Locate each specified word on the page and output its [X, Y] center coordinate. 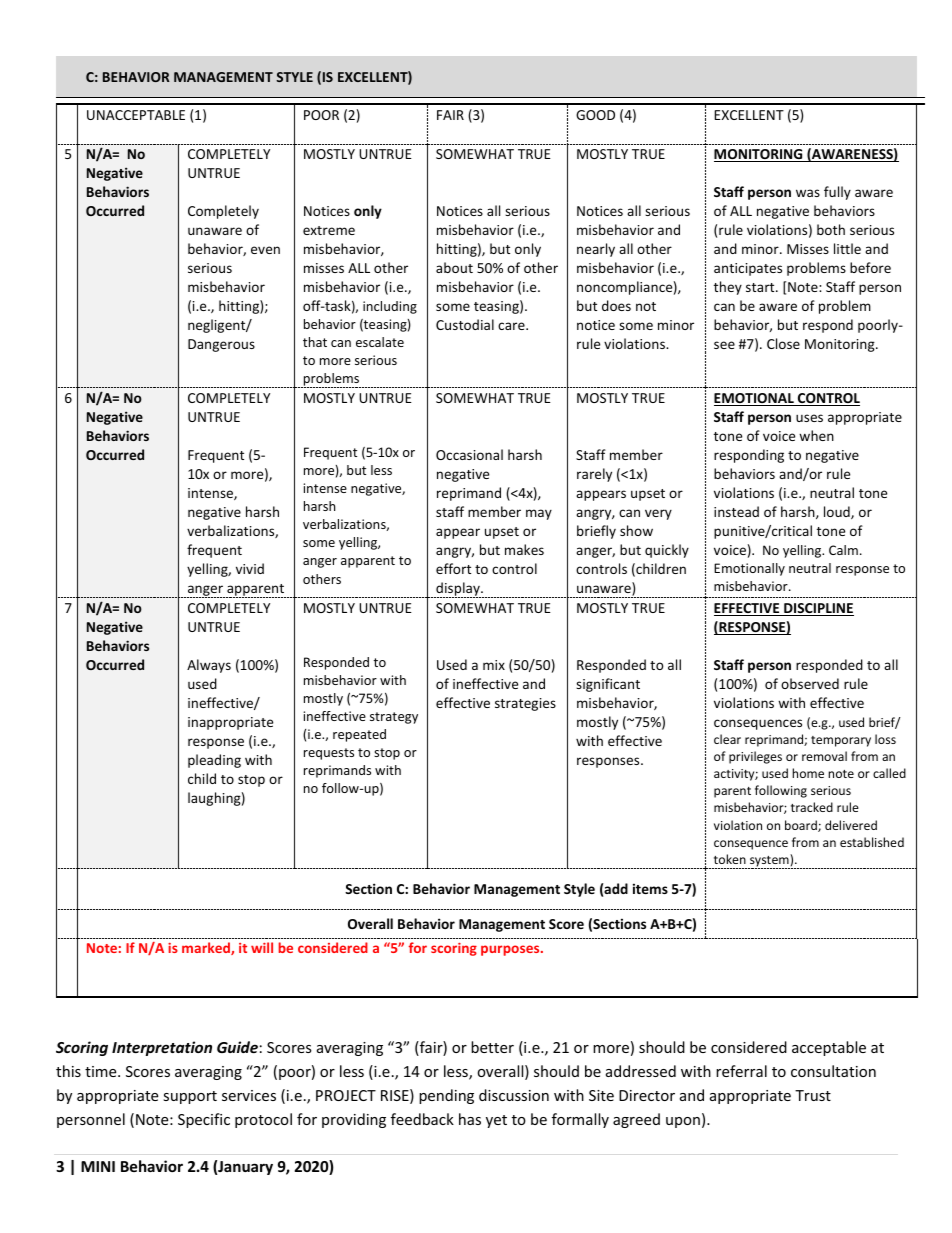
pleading [214, 761]
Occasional [469, 454]
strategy [394, 718]
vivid [250, 568]
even [265, 250]
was [808, 193]
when [816, 435]
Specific [204, 1120]
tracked [812, 807]
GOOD [595, 115]
